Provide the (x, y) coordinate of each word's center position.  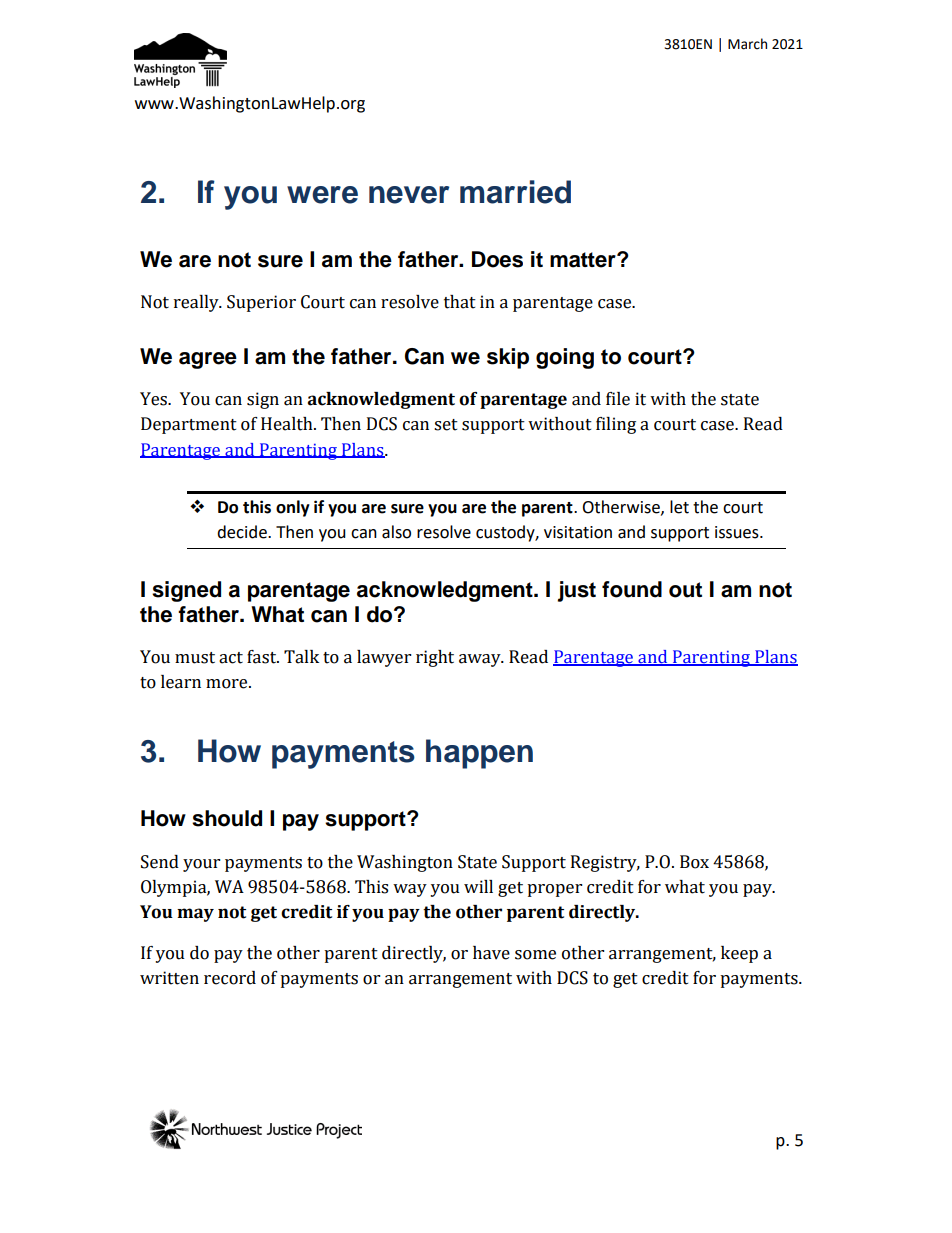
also (396, 532)
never (409, 195)
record (230, 978)
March (747, 44)
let (679, 507)
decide (243, 532)
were (322, 195)
